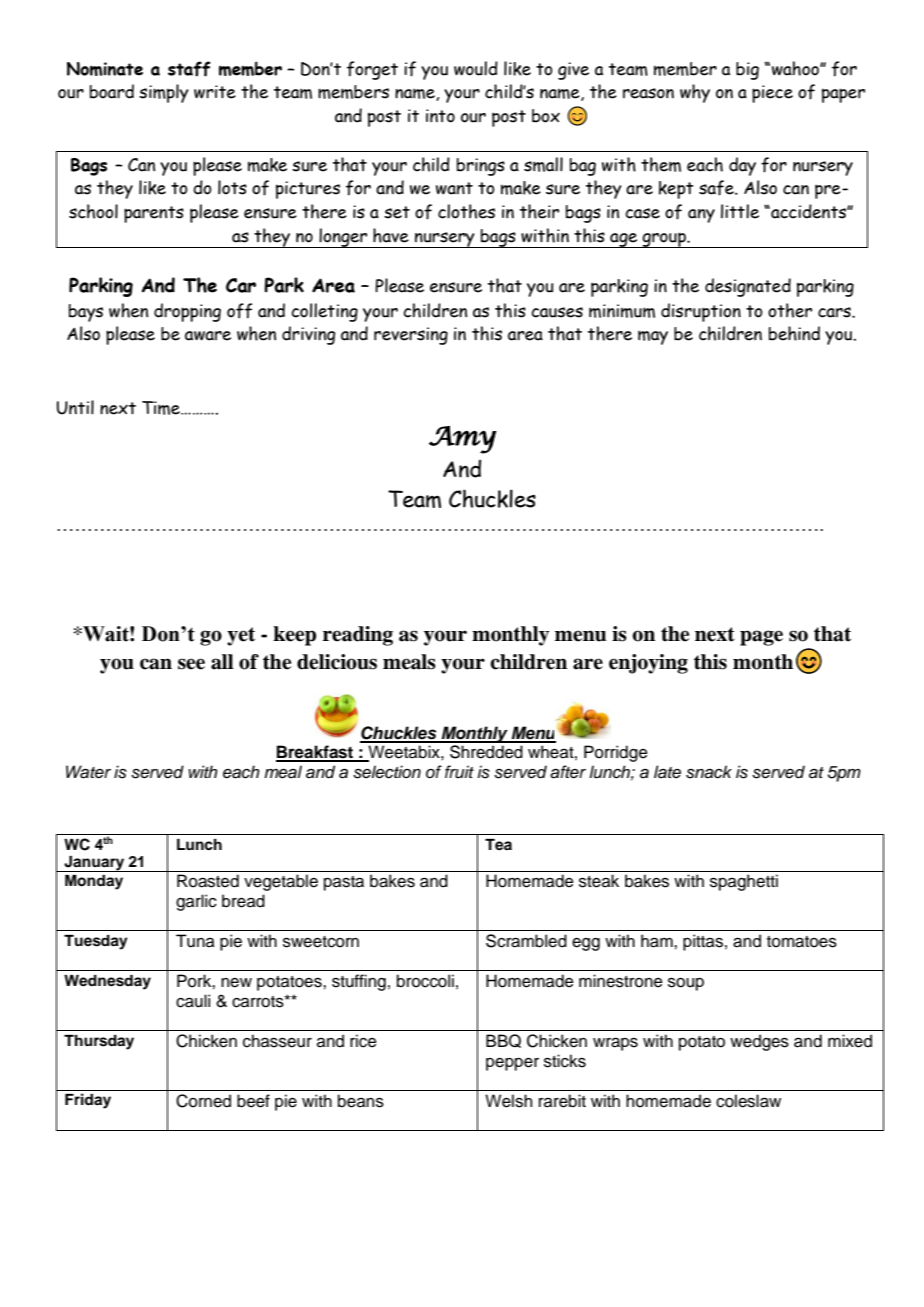  I want to click on Corned, so click(203, 1101).
